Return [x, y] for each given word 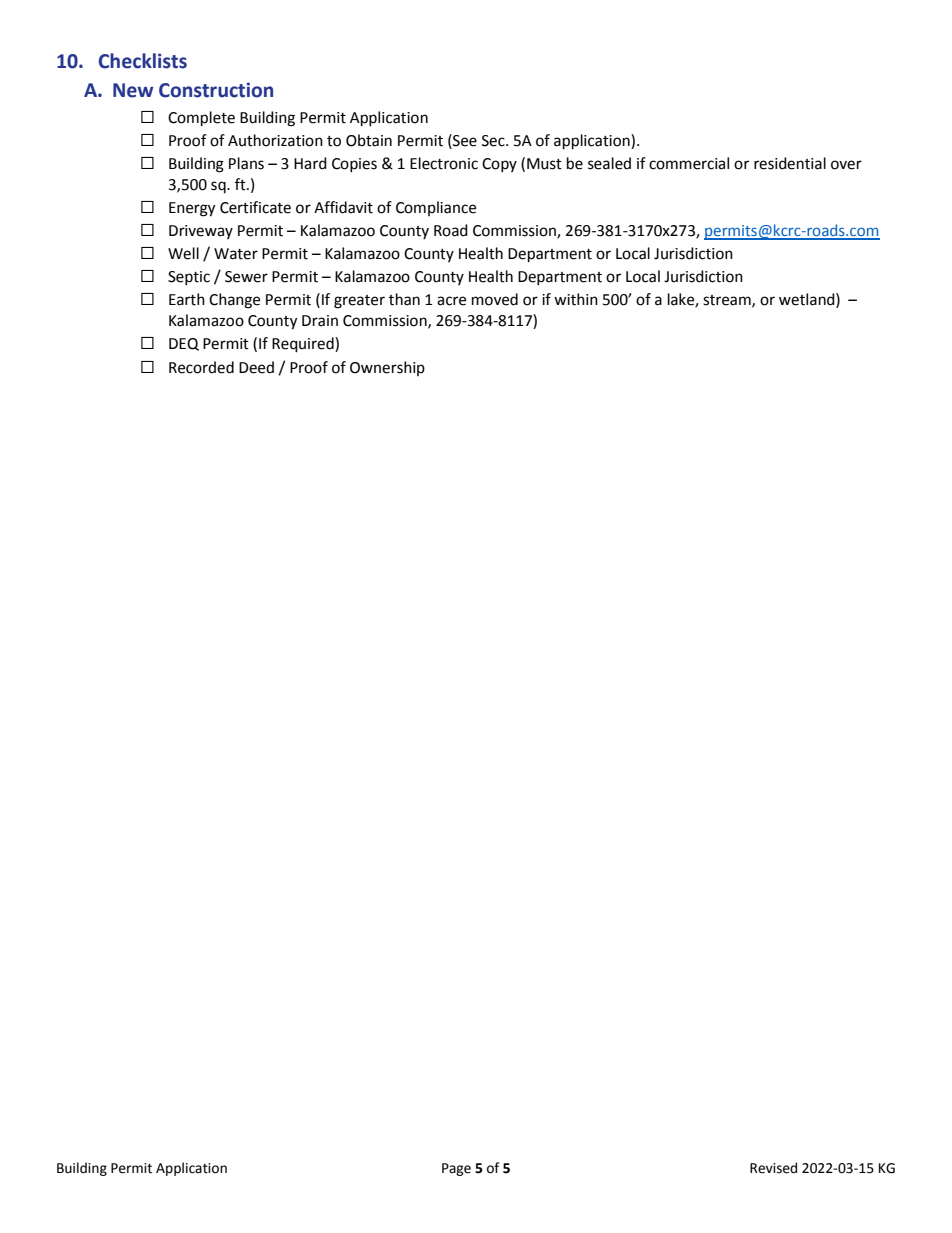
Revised [773, 1168]
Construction [216, 90]
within [576, 299]
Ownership [387, 368]
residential [790, 163]
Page [456, 1169]
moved [495, 299]
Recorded [201, 367]
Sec [494, 141]
